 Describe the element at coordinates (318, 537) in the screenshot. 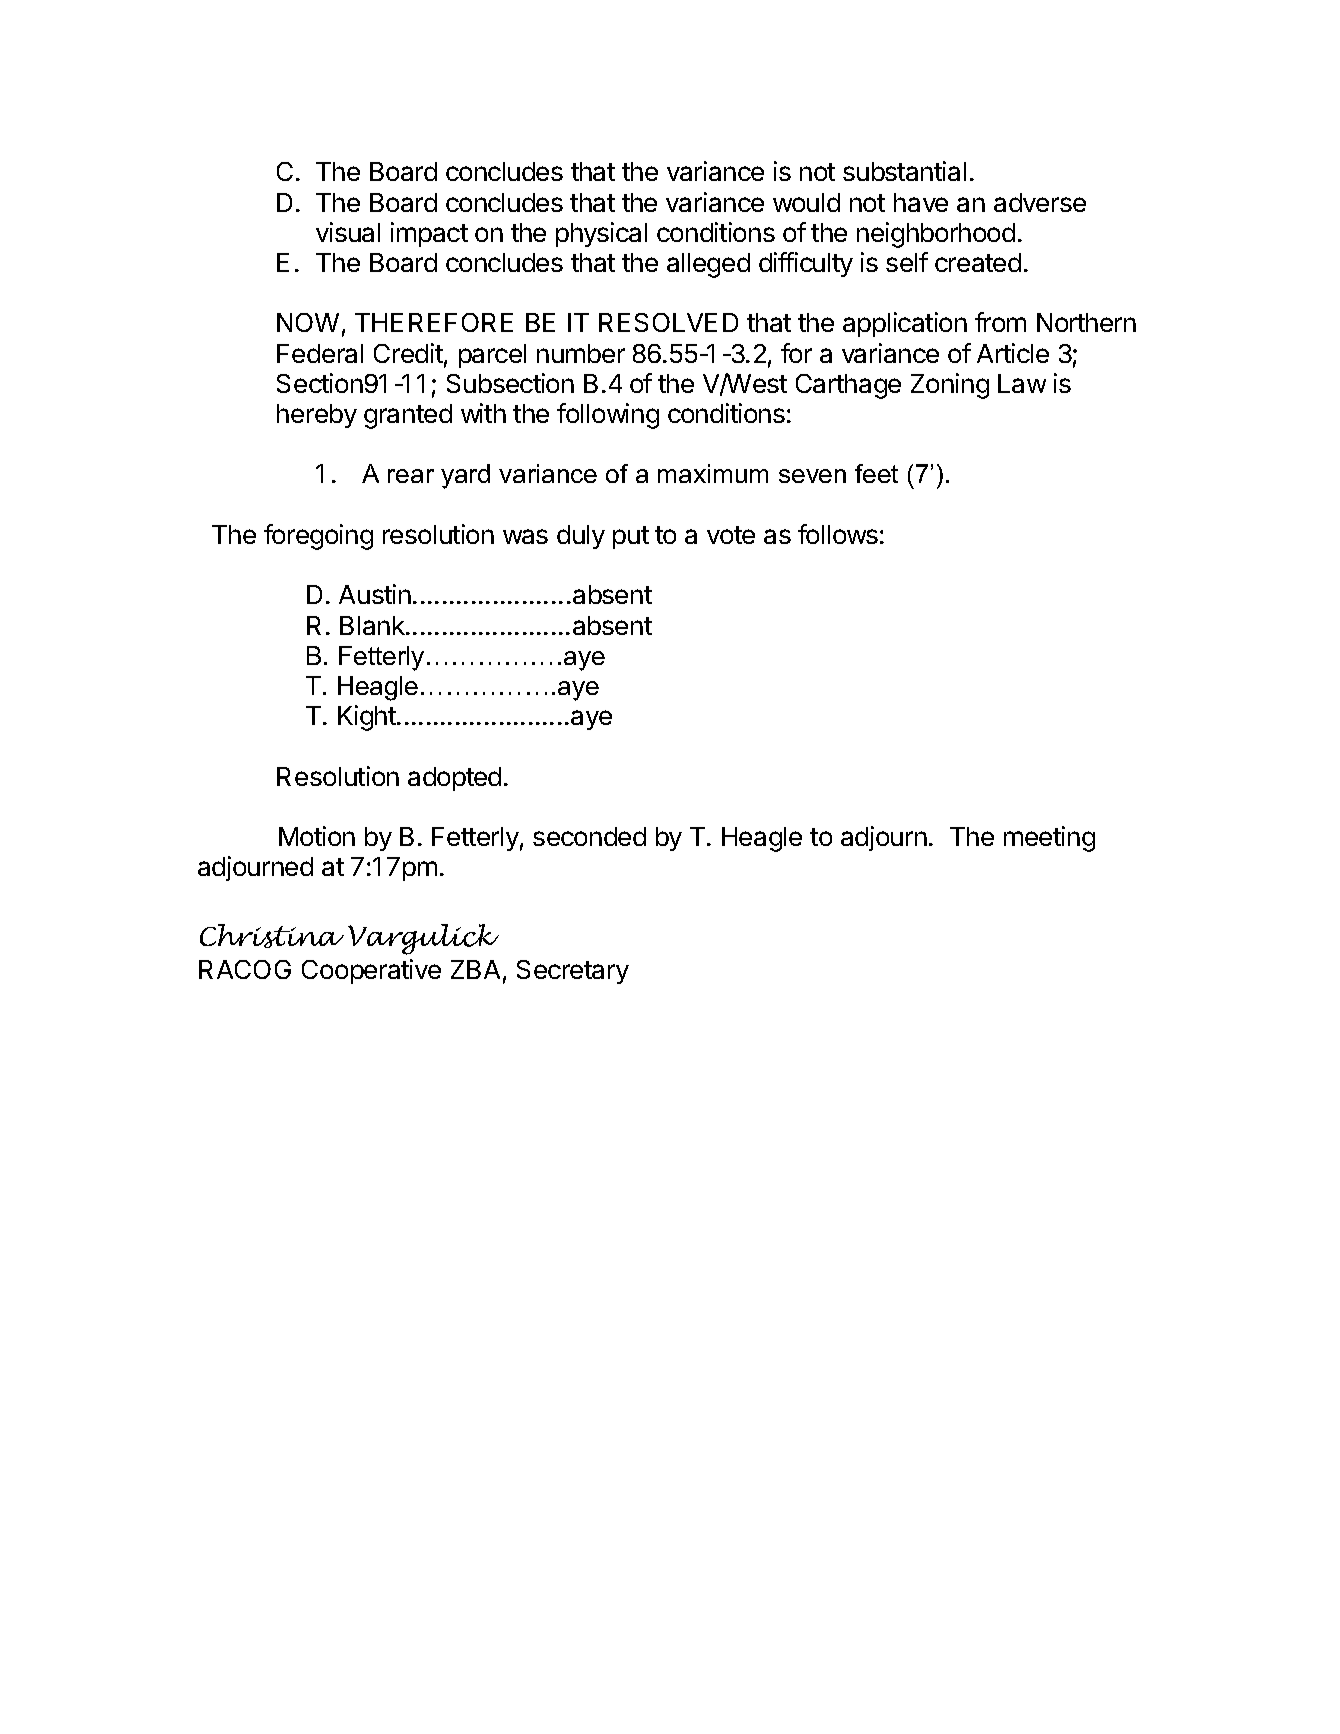

I see `foregoing` at that location.
